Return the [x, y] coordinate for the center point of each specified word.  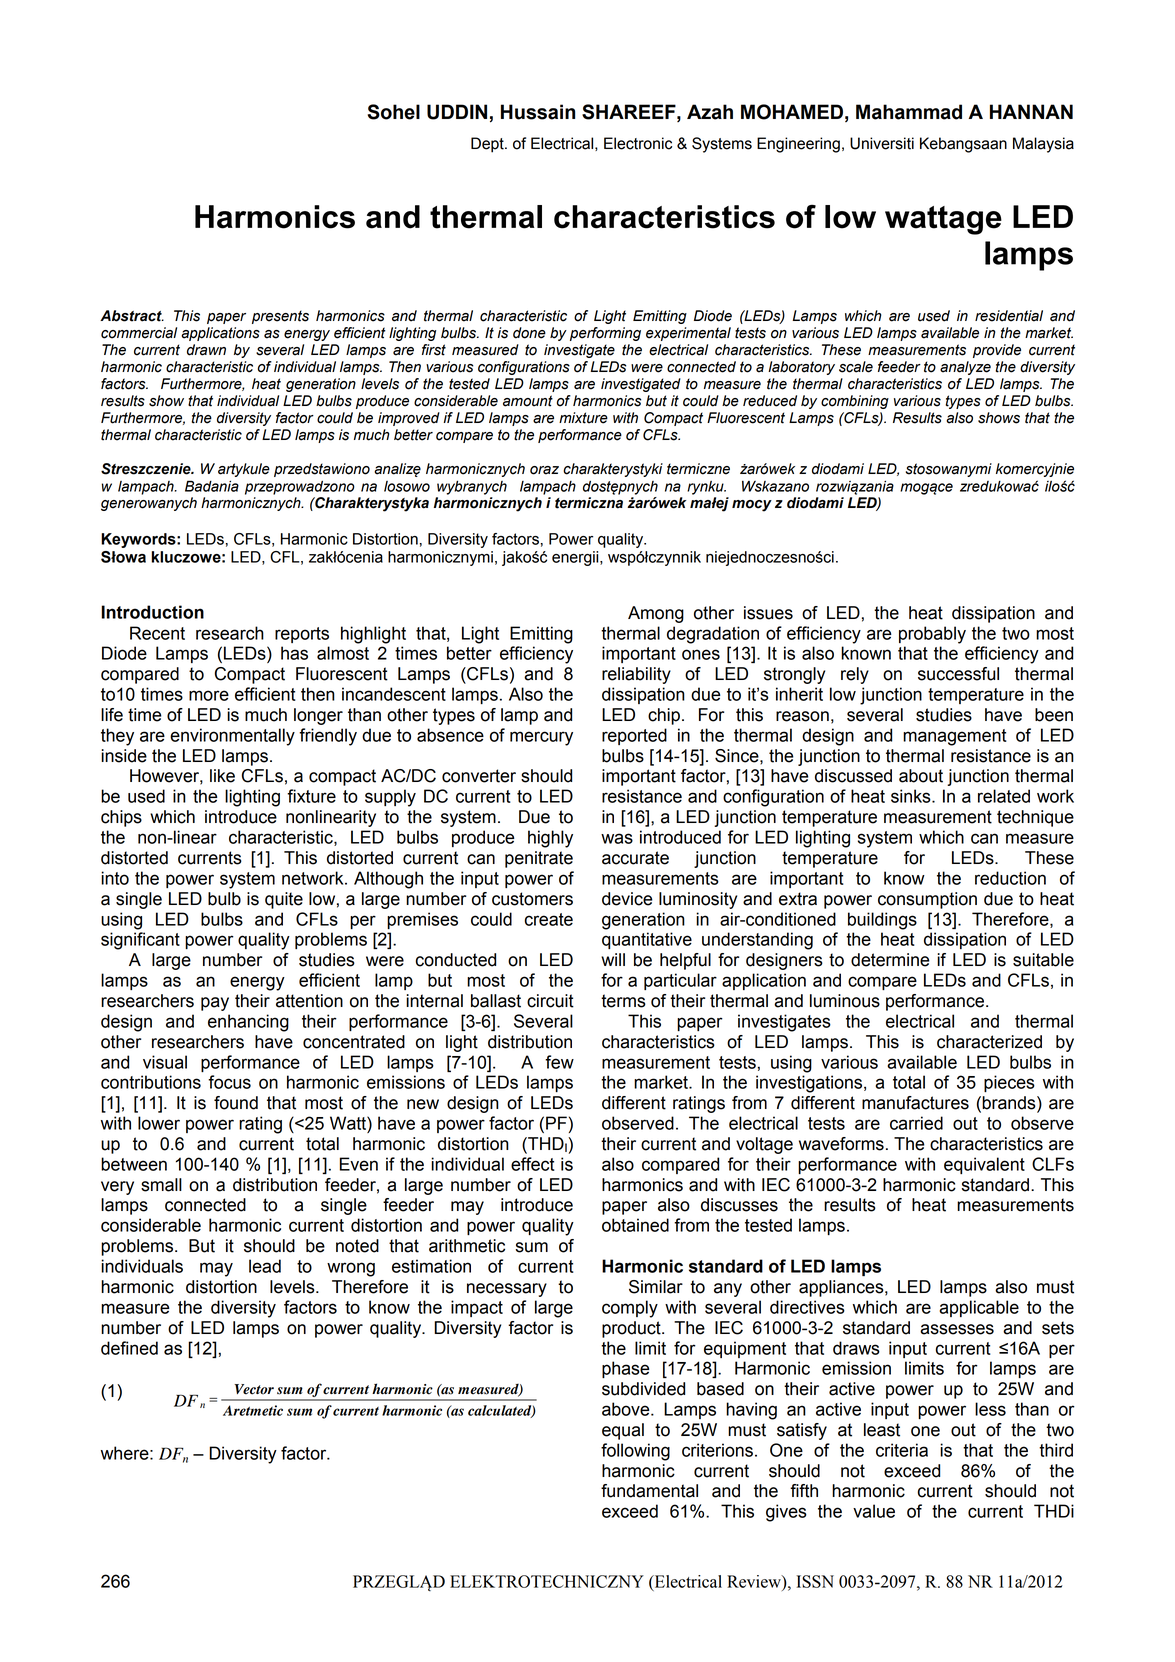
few [559, 1062]
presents [280, 317]
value [874, 1511]
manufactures [915, 1103]
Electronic [638, 143]
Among [656, 614]
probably [932, 635]
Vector [254, 1389]
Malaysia [1043, 145]
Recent [157, 633]
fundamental [649, 1491]
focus [229, 1082]
